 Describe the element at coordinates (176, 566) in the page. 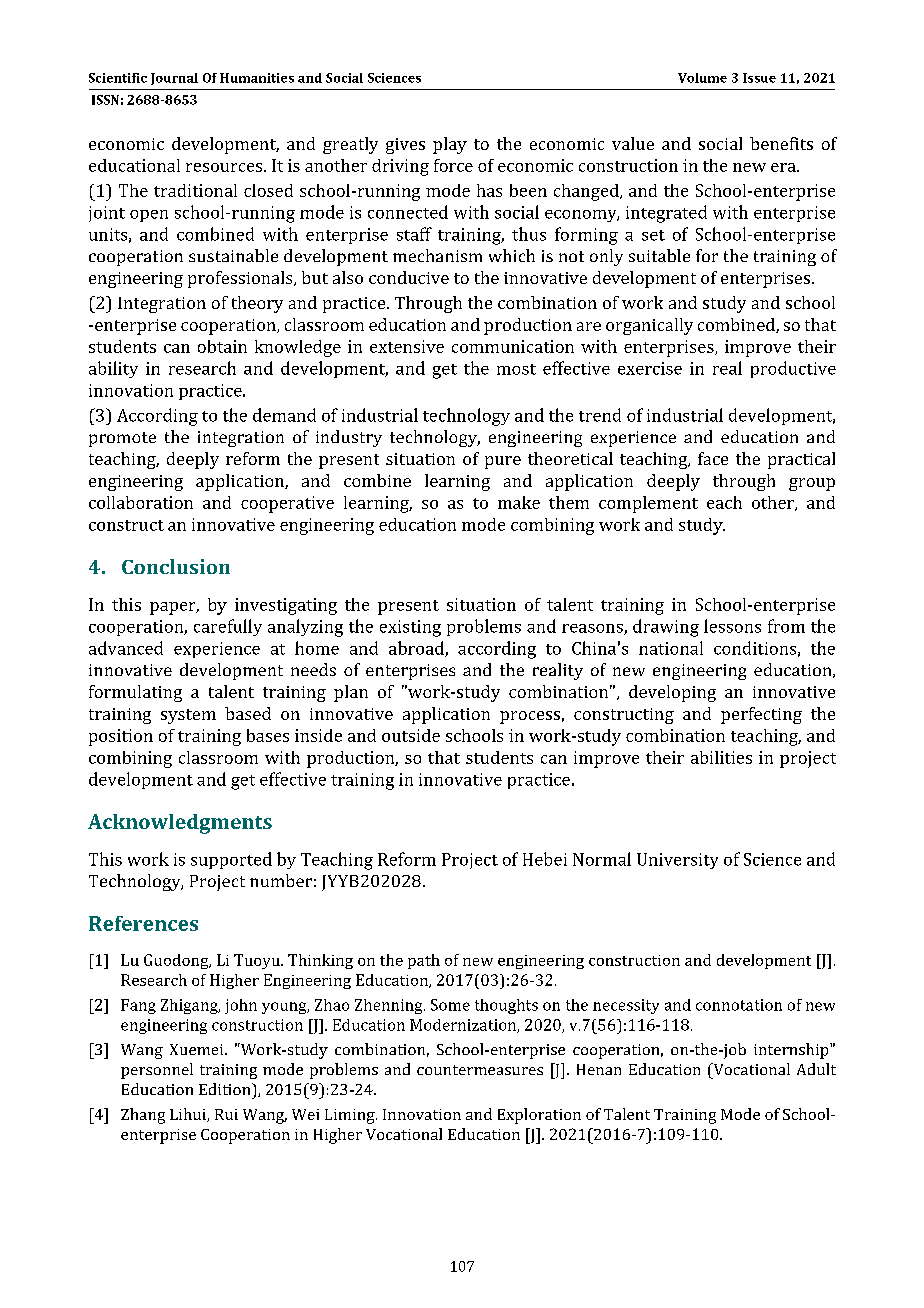

I see `Conclusion` at that location.
